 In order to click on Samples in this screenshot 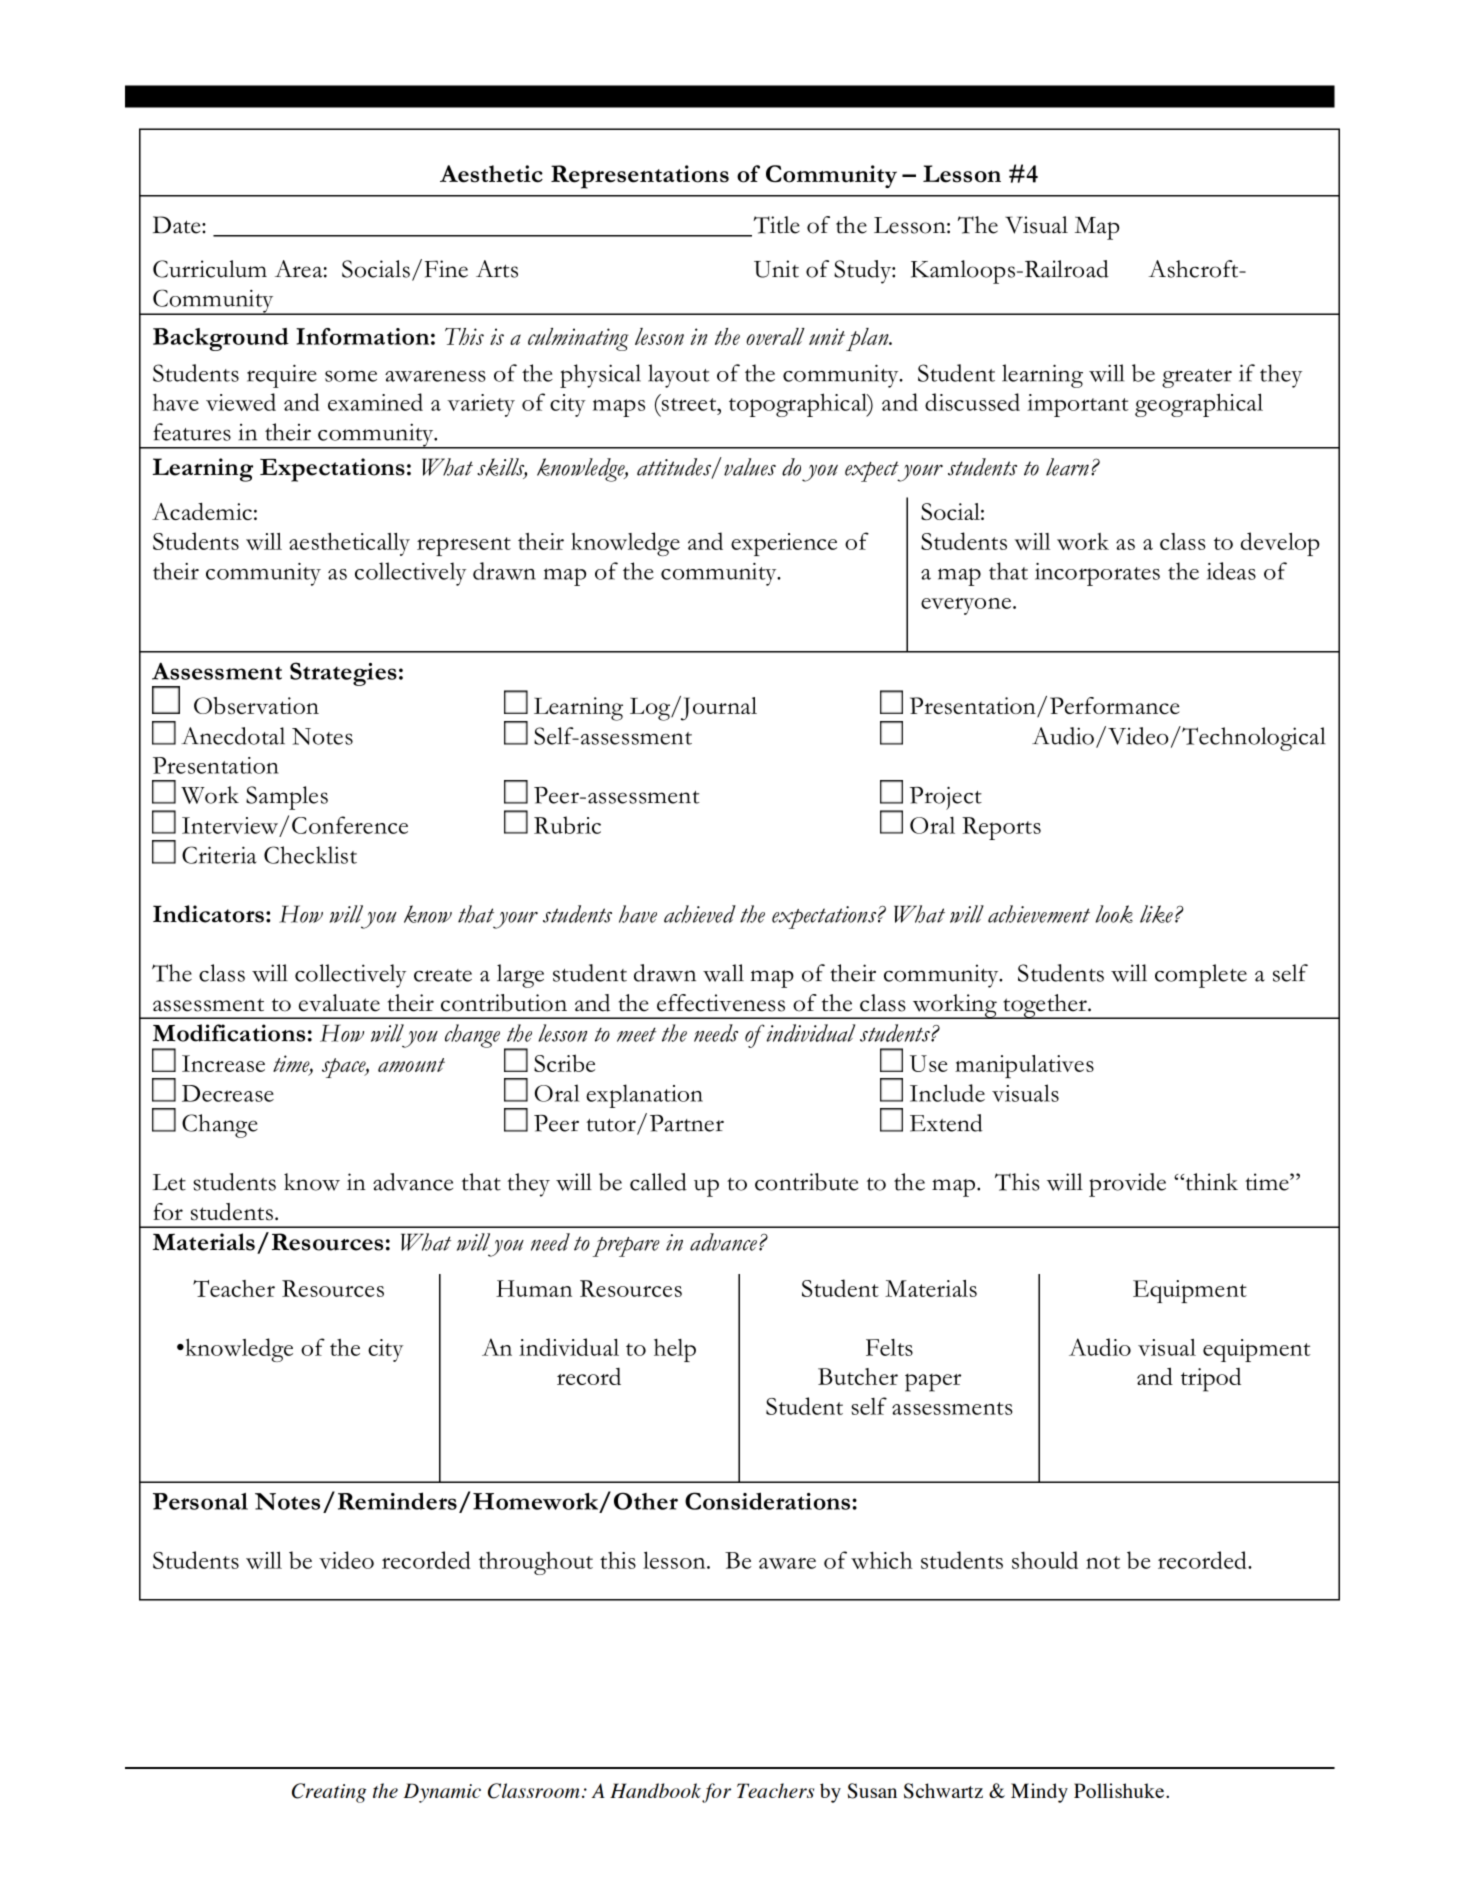, I will do `click(287, 798)`.
